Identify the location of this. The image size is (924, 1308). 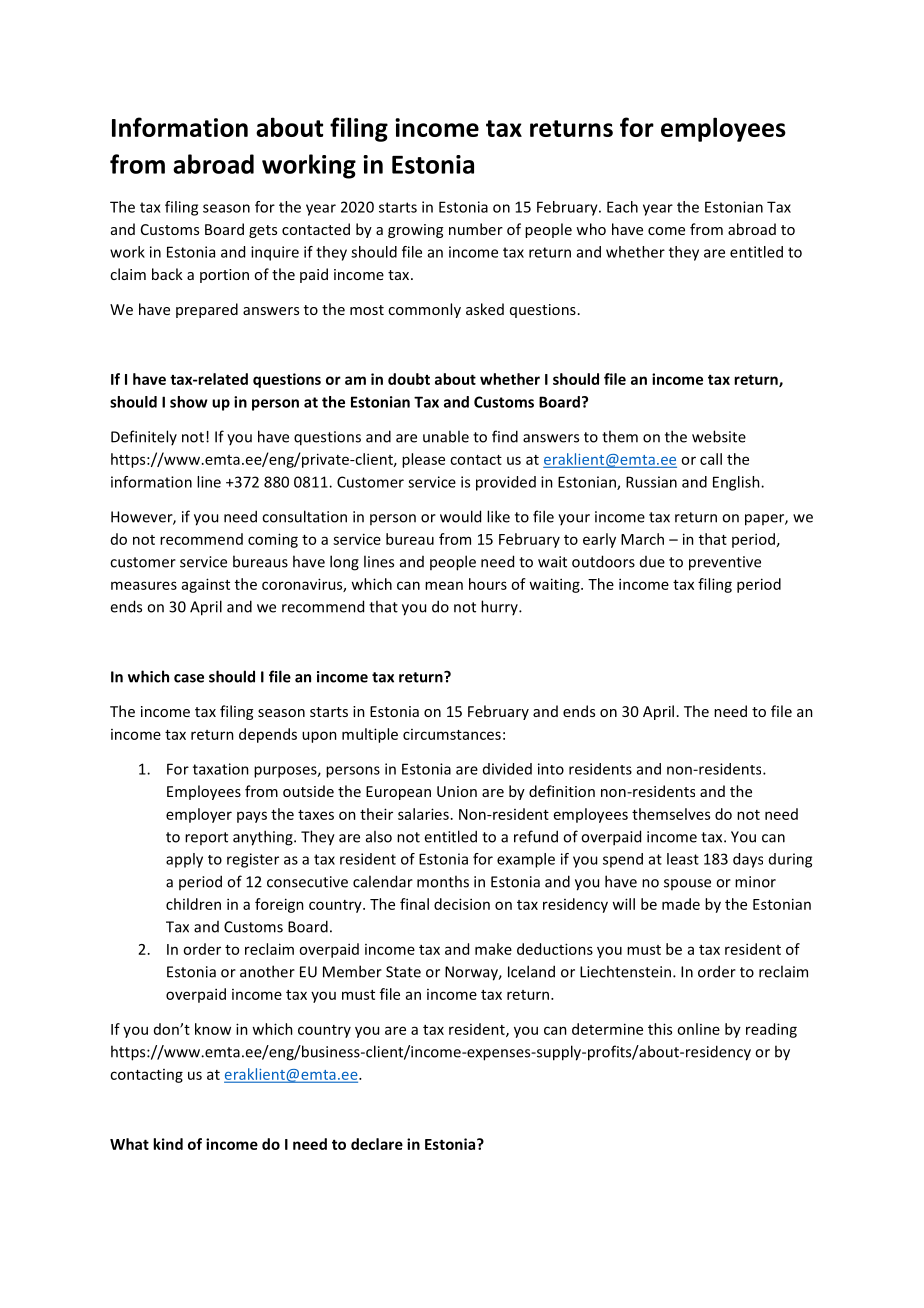
(660, 1029).
